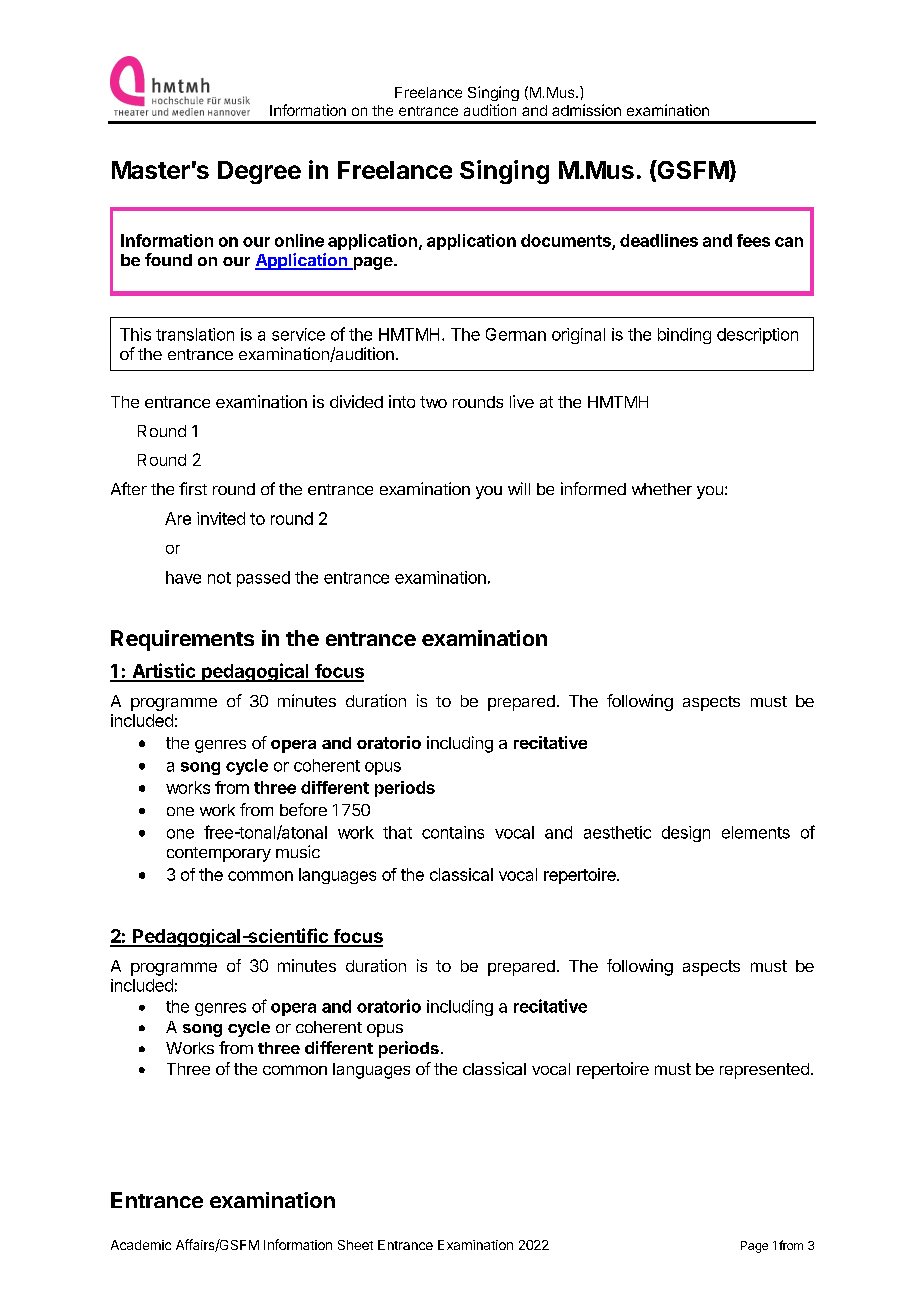 This screenshot has width=924, height=1308. What do you see at coordinates (453, 832) in the screenshot?
I see `contains` at bounding box center [453, 832].
